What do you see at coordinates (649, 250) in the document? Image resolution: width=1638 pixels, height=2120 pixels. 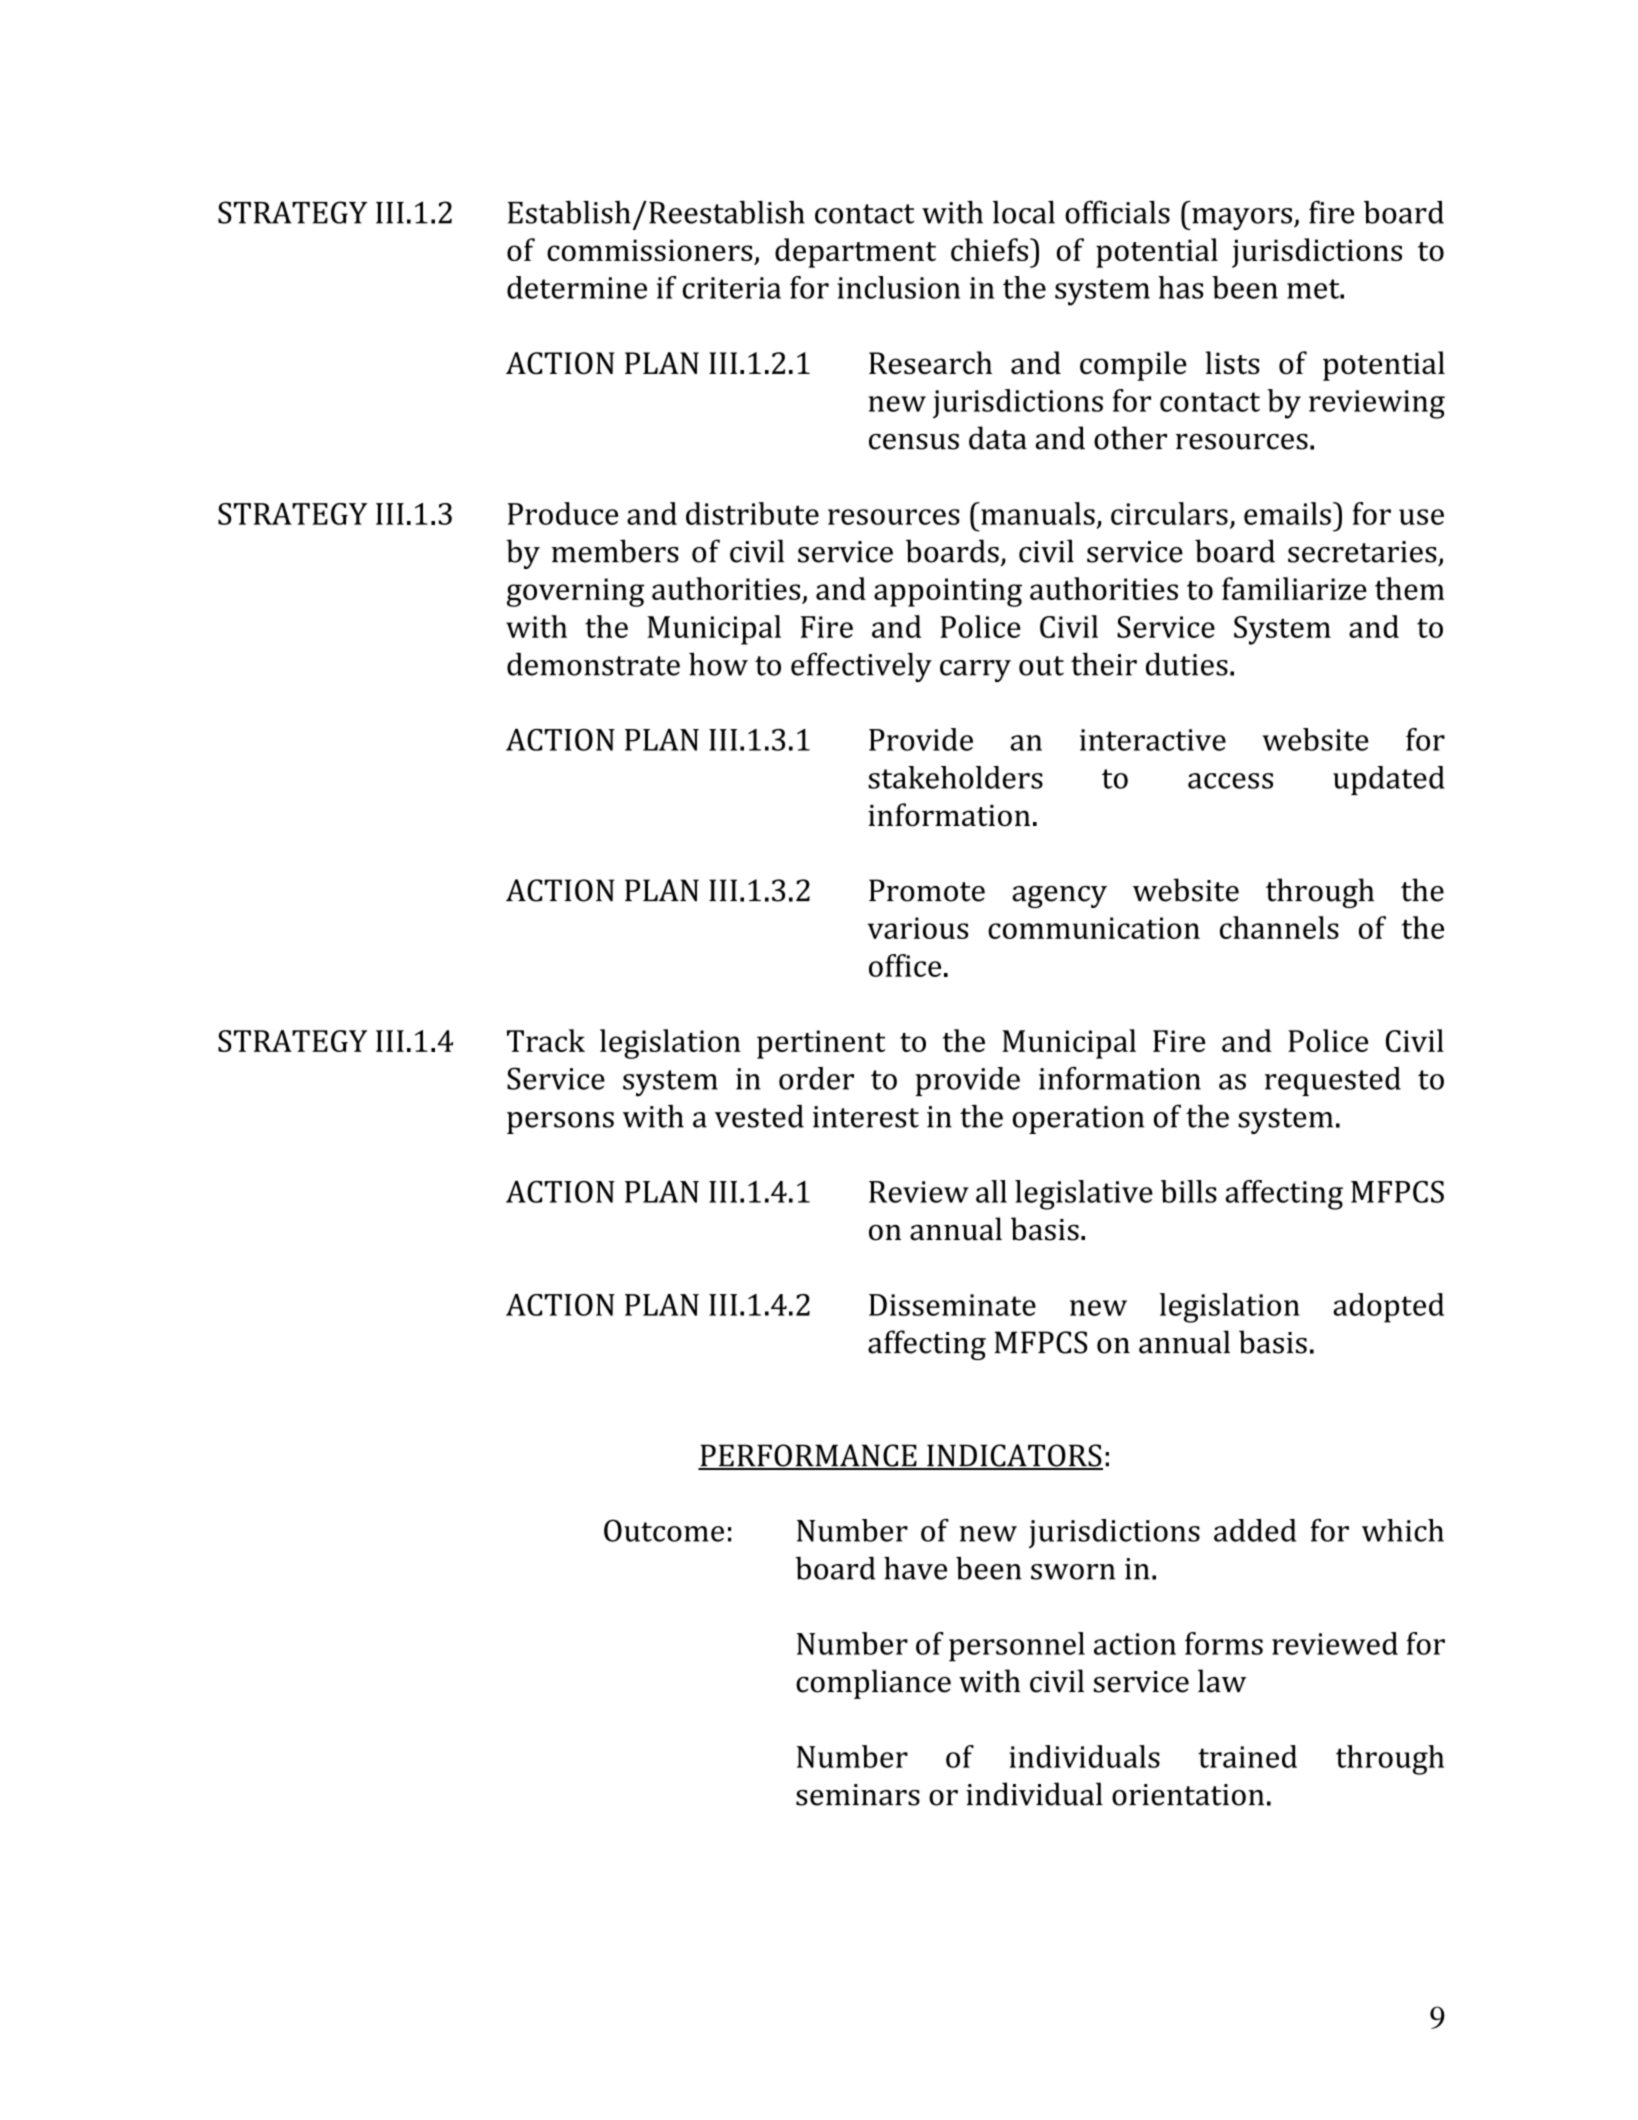 I see `commissioners` at bounding box center [649, 250].
